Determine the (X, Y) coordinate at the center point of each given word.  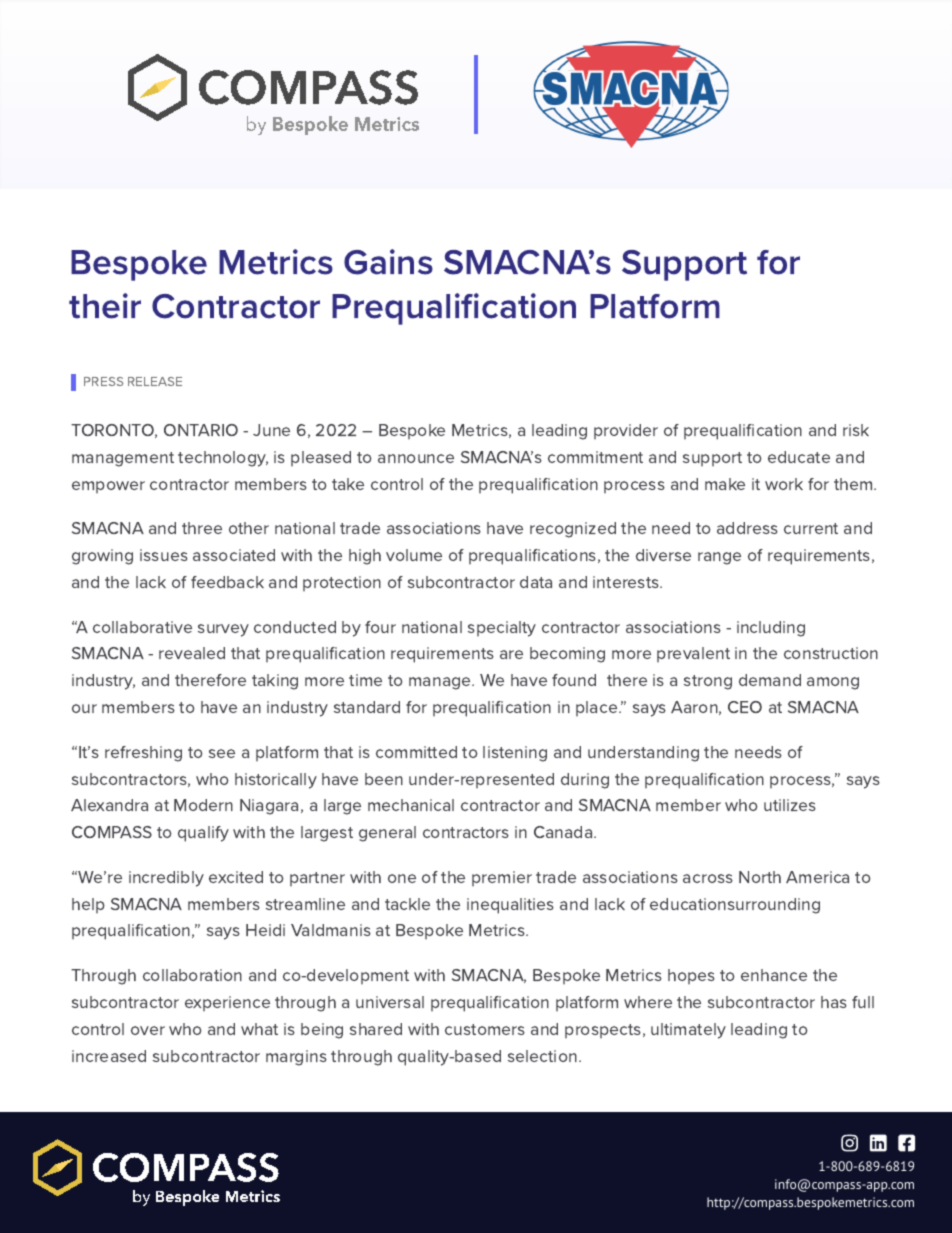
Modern (203, 805)
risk (856, 430)
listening (515, 754)
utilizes (790, 805)
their (105, 306)
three (202, 528)
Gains (388, 262)
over (148, 1030)
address (747, 528)
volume (414, 555)
